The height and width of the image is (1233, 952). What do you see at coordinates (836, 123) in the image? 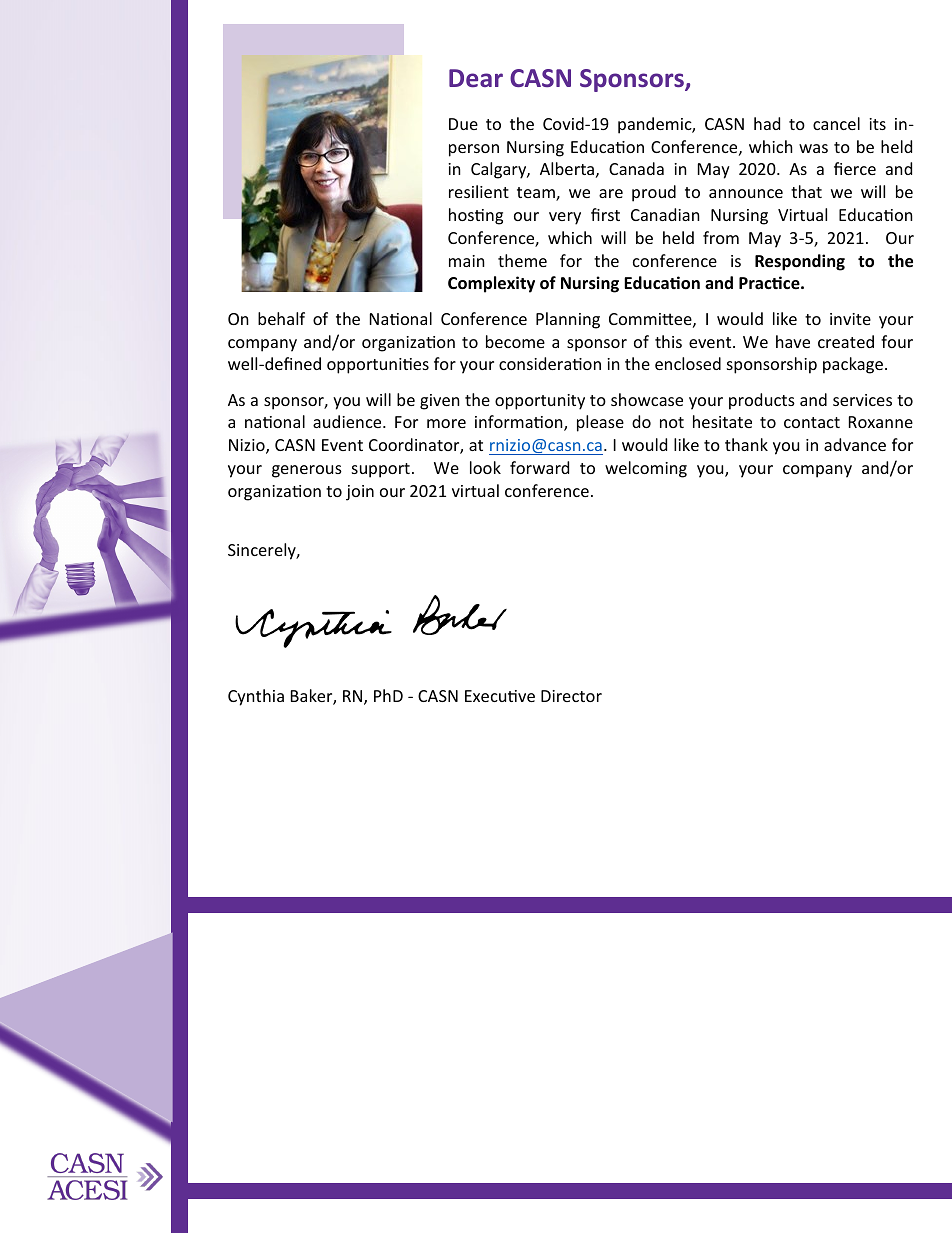
I see `cancel` at bounding box center [836, 123].
